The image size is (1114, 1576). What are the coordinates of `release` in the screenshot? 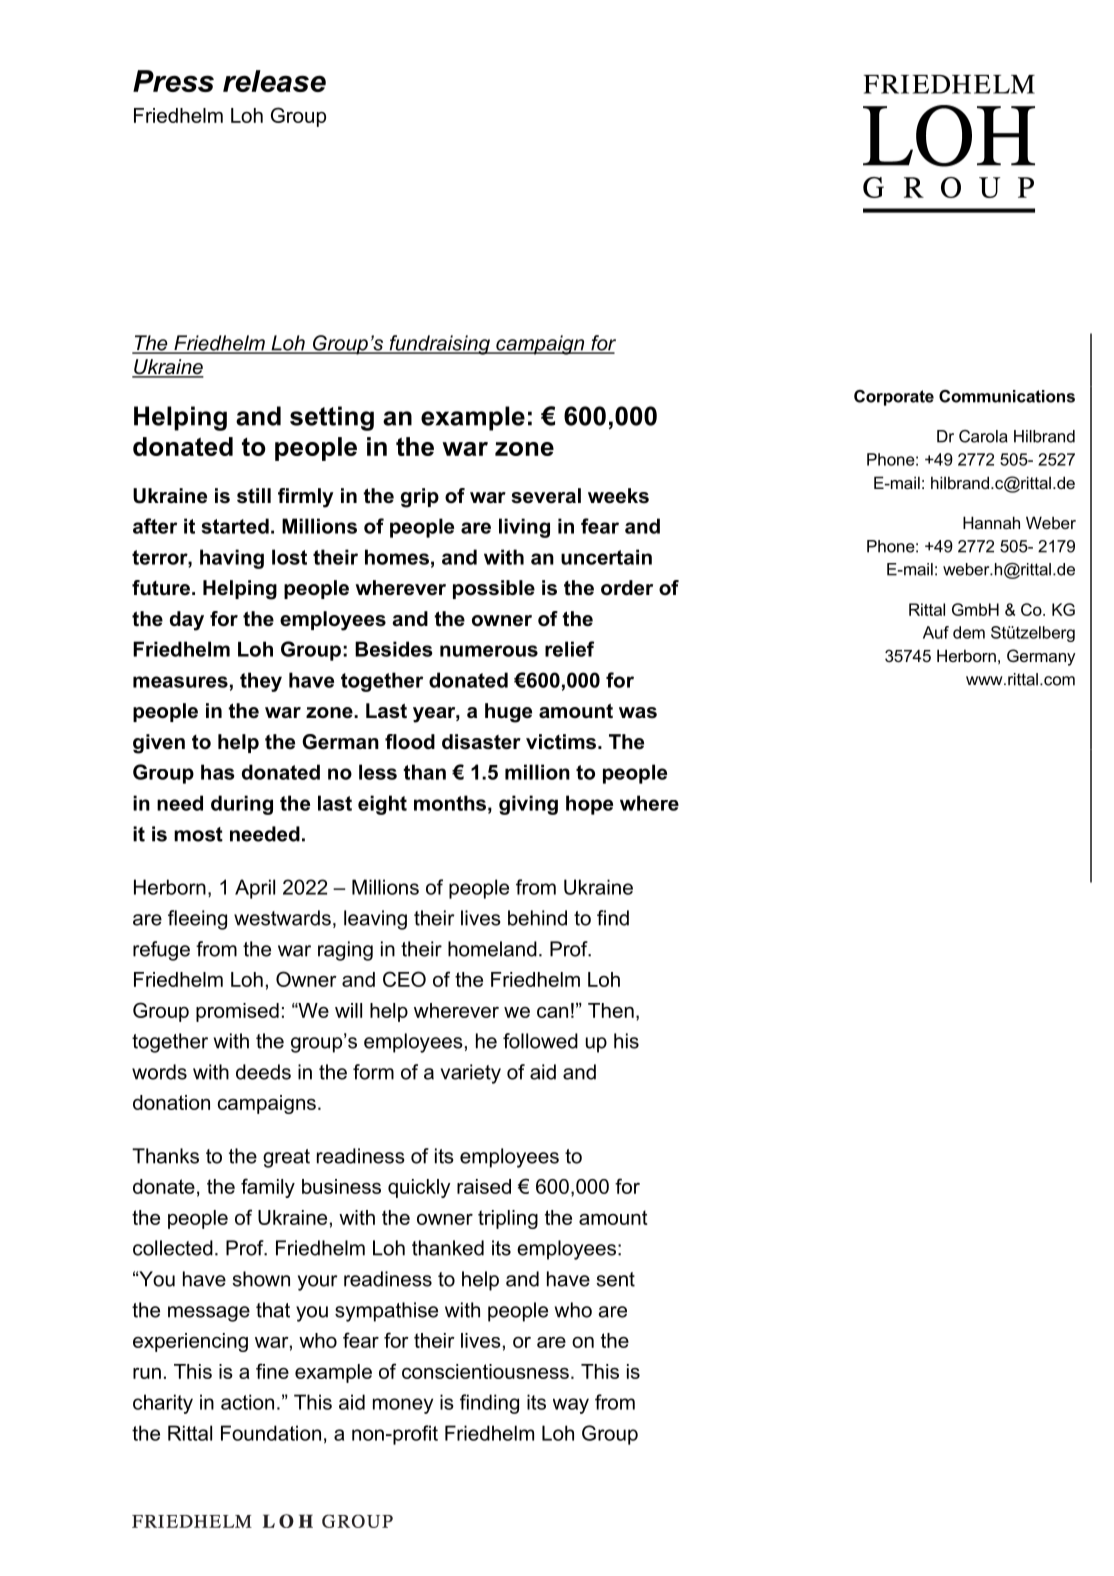 It's located at (274, 81).
